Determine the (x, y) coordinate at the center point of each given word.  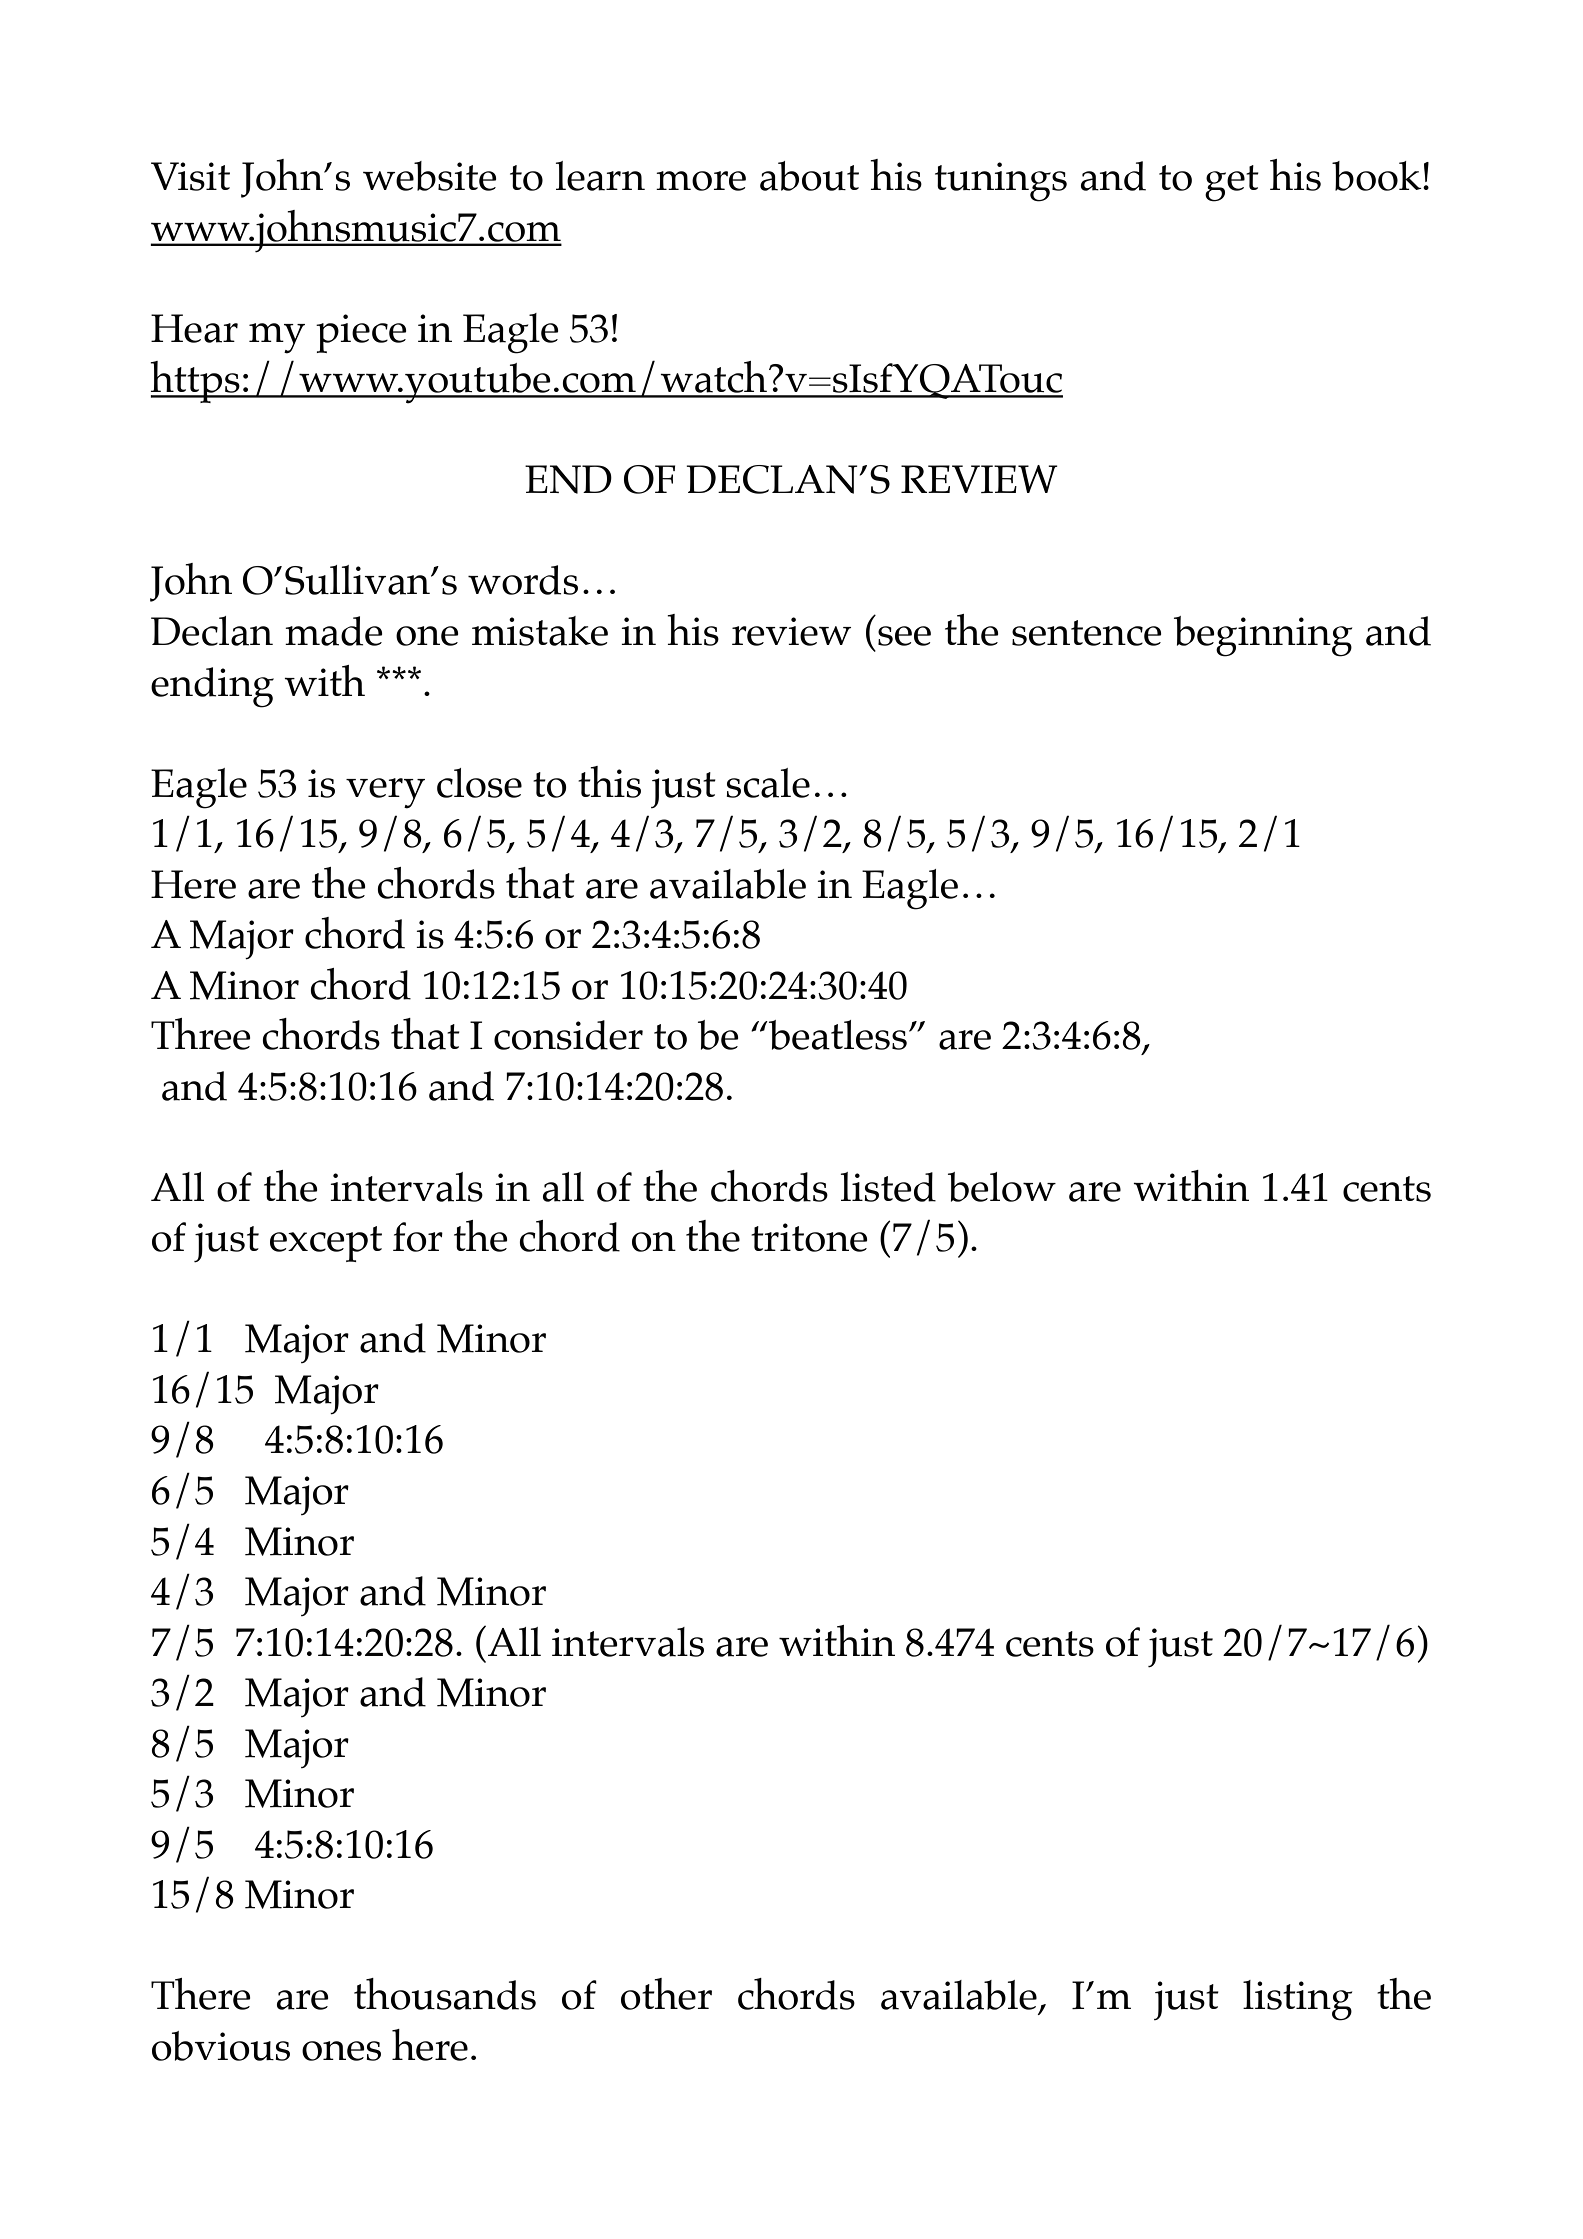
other (666, 1994)
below (1002, 1187)
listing (1297, 2000)
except (326, 1244)
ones (341, 2051)
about (809, 176)
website (430, 176)
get (1232, 183)
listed (888, 1187)
